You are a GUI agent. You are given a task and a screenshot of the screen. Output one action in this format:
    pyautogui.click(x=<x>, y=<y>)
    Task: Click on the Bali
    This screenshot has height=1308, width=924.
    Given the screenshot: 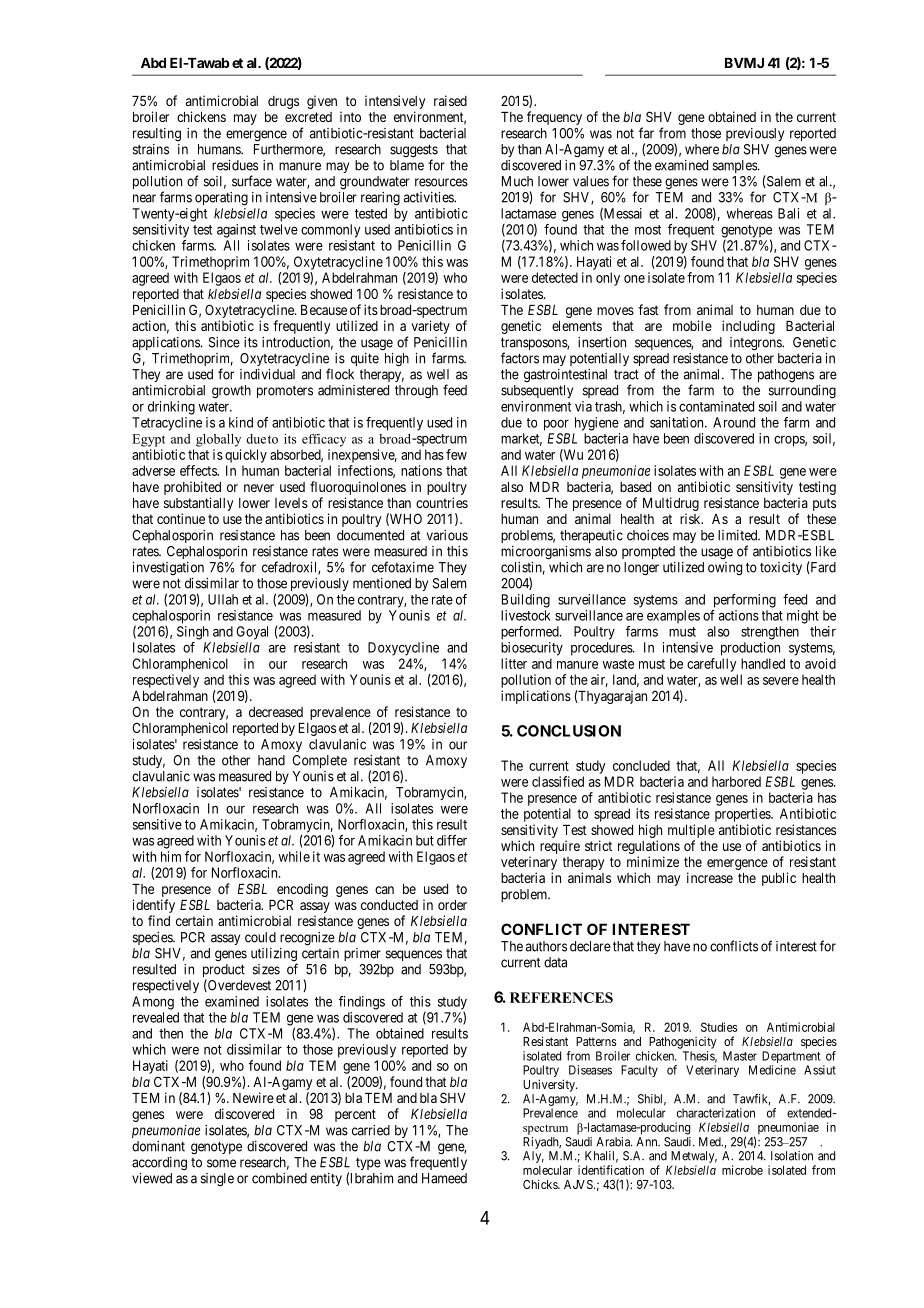 What is the action you would take?
    pyautogui.click(x=788, y=213)
